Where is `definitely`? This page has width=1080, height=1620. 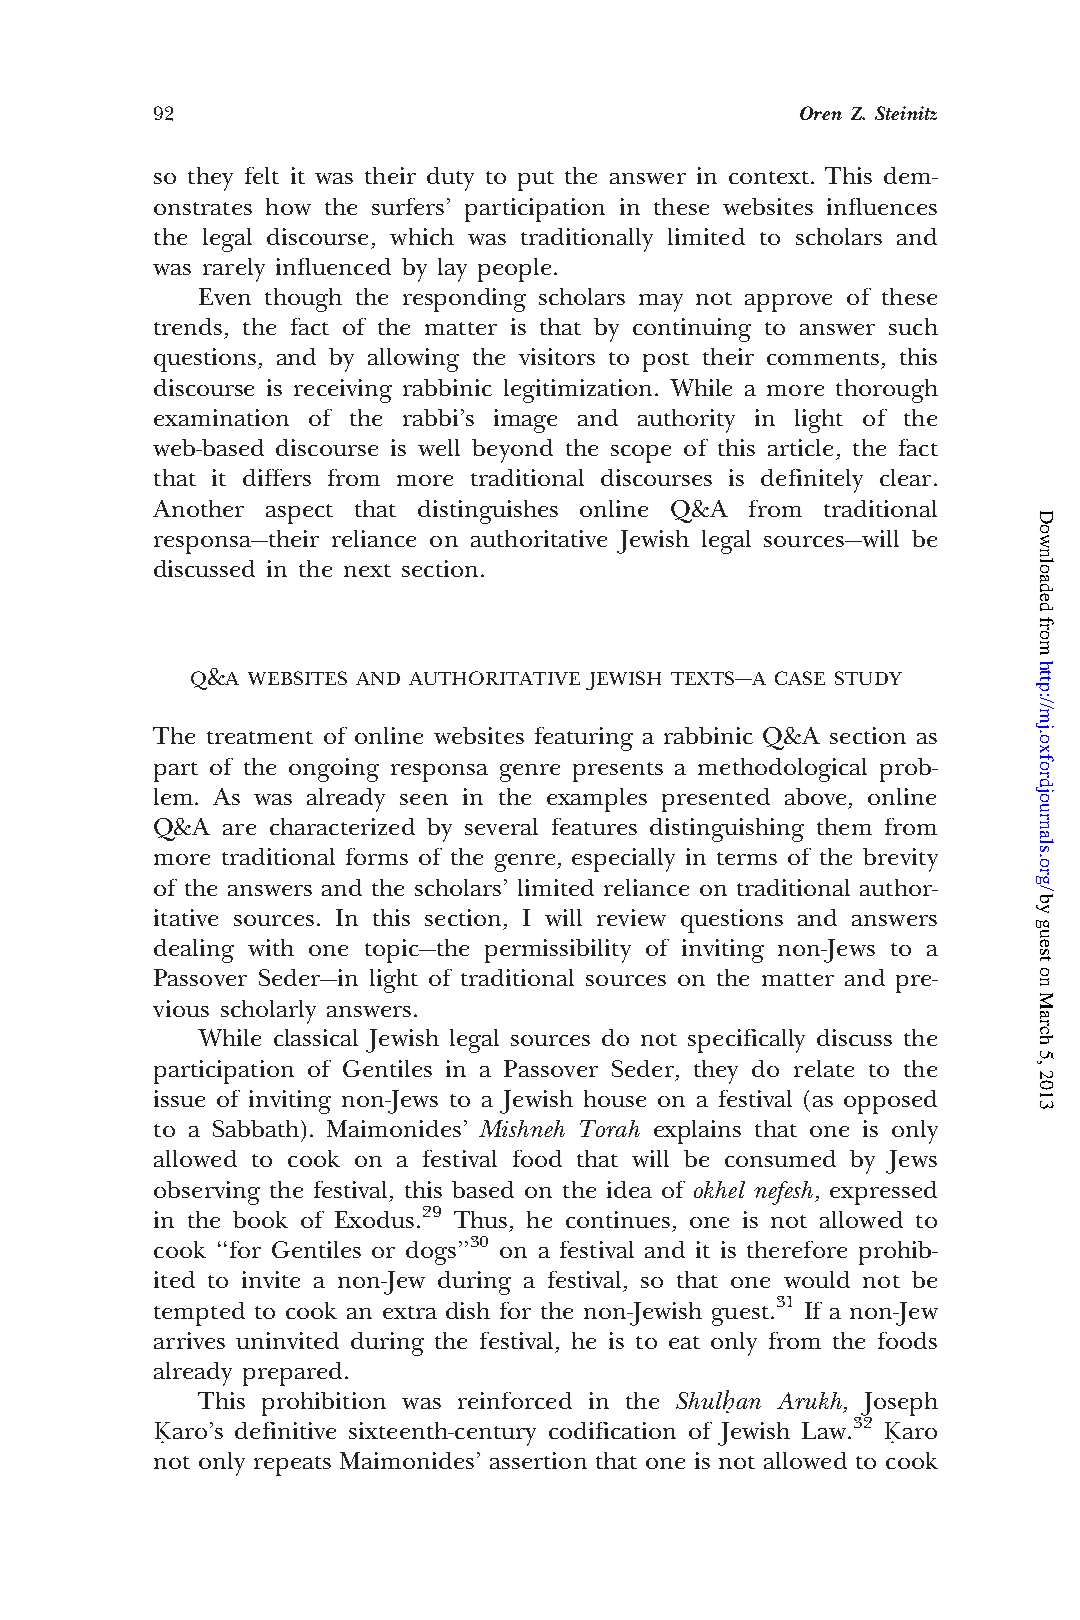
definitely is located at coordinates (812, 481).
